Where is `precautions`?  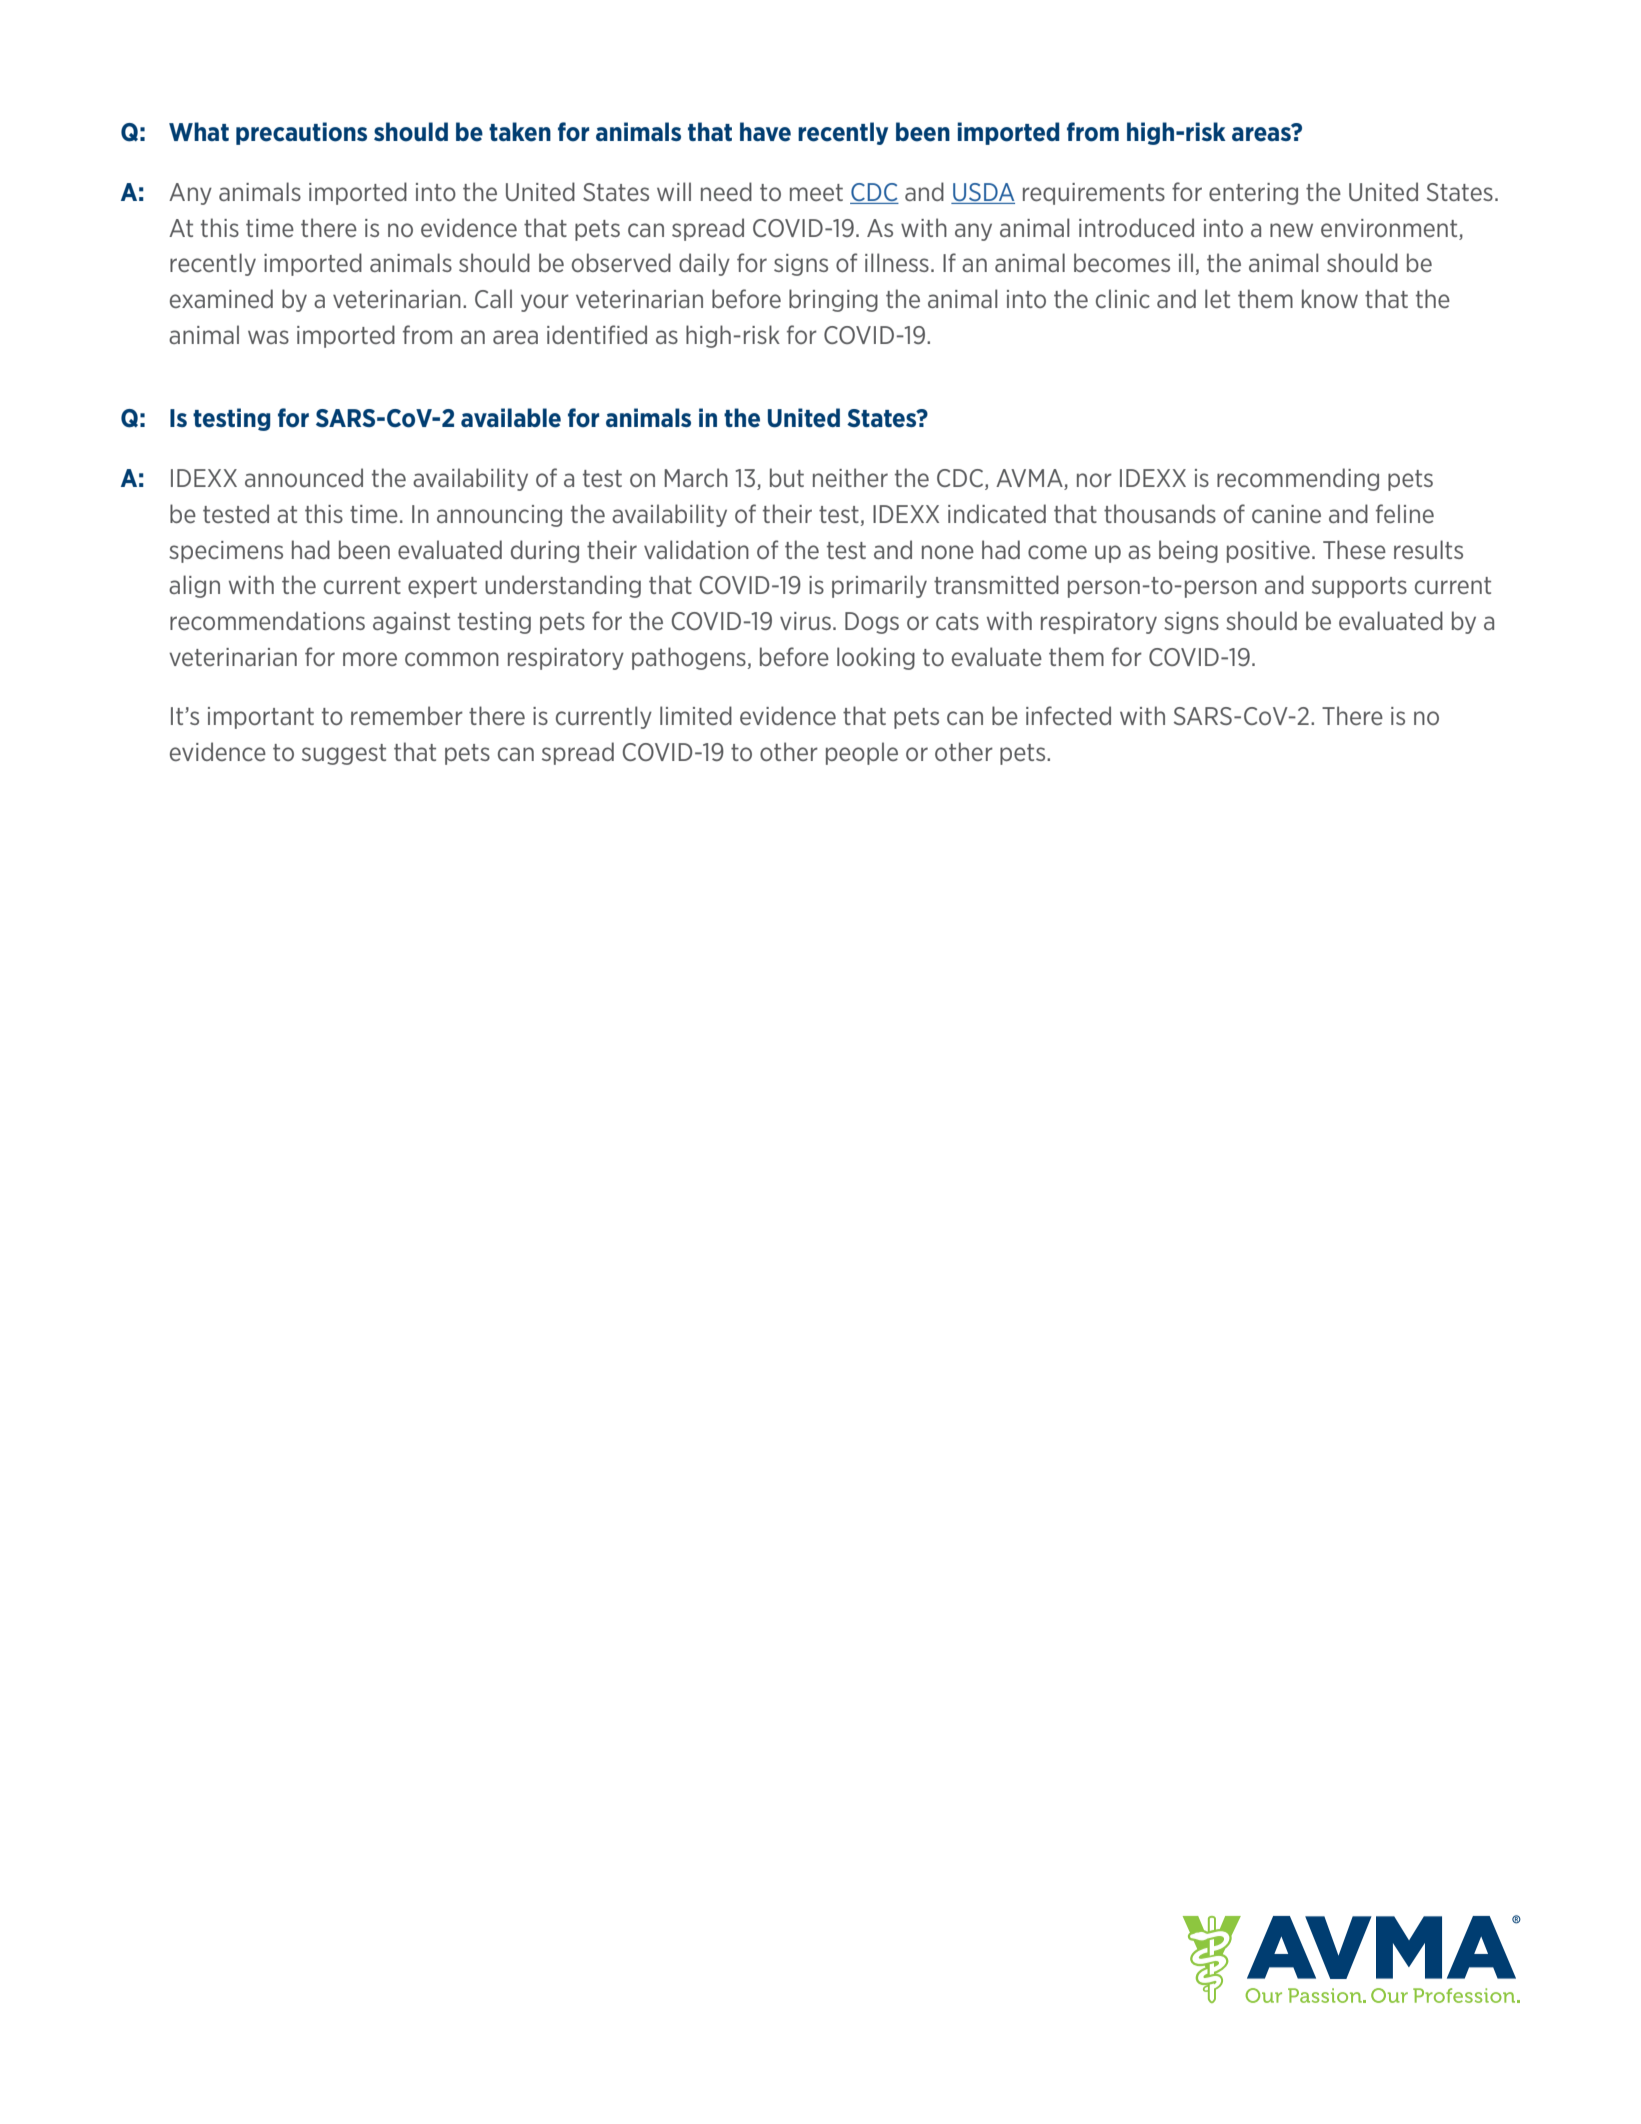
precautions is located at coordinates (301, 133).
